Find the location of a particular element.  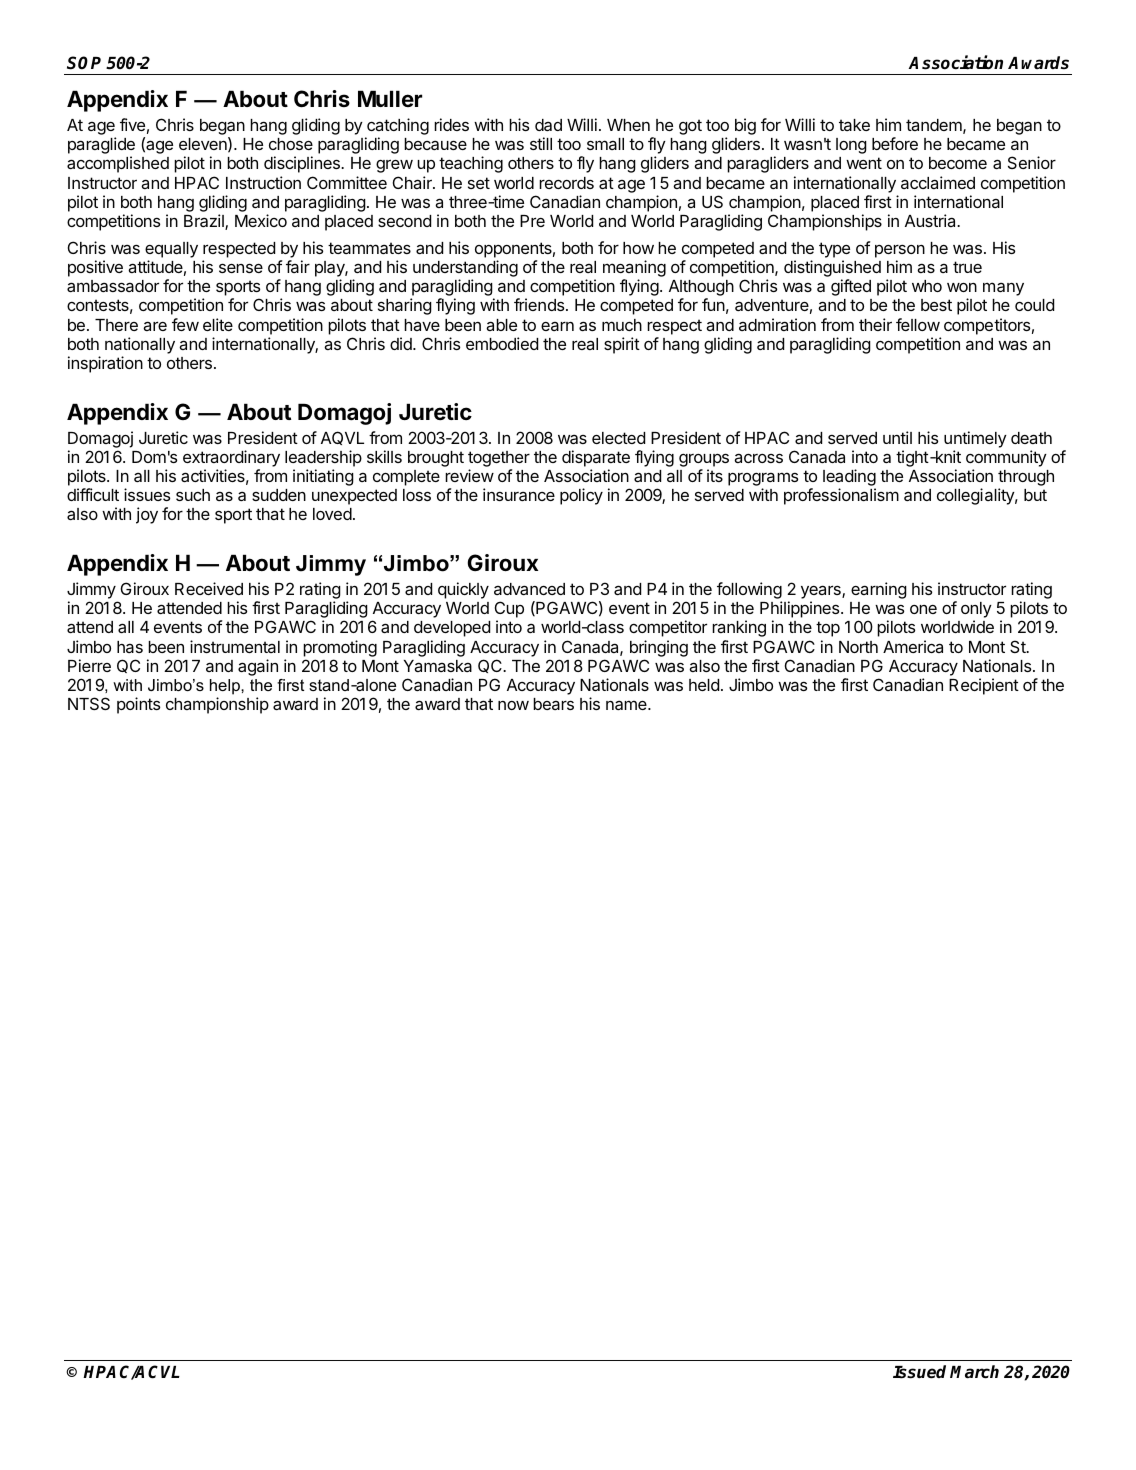

chose is located at coordinates (291, 144).
